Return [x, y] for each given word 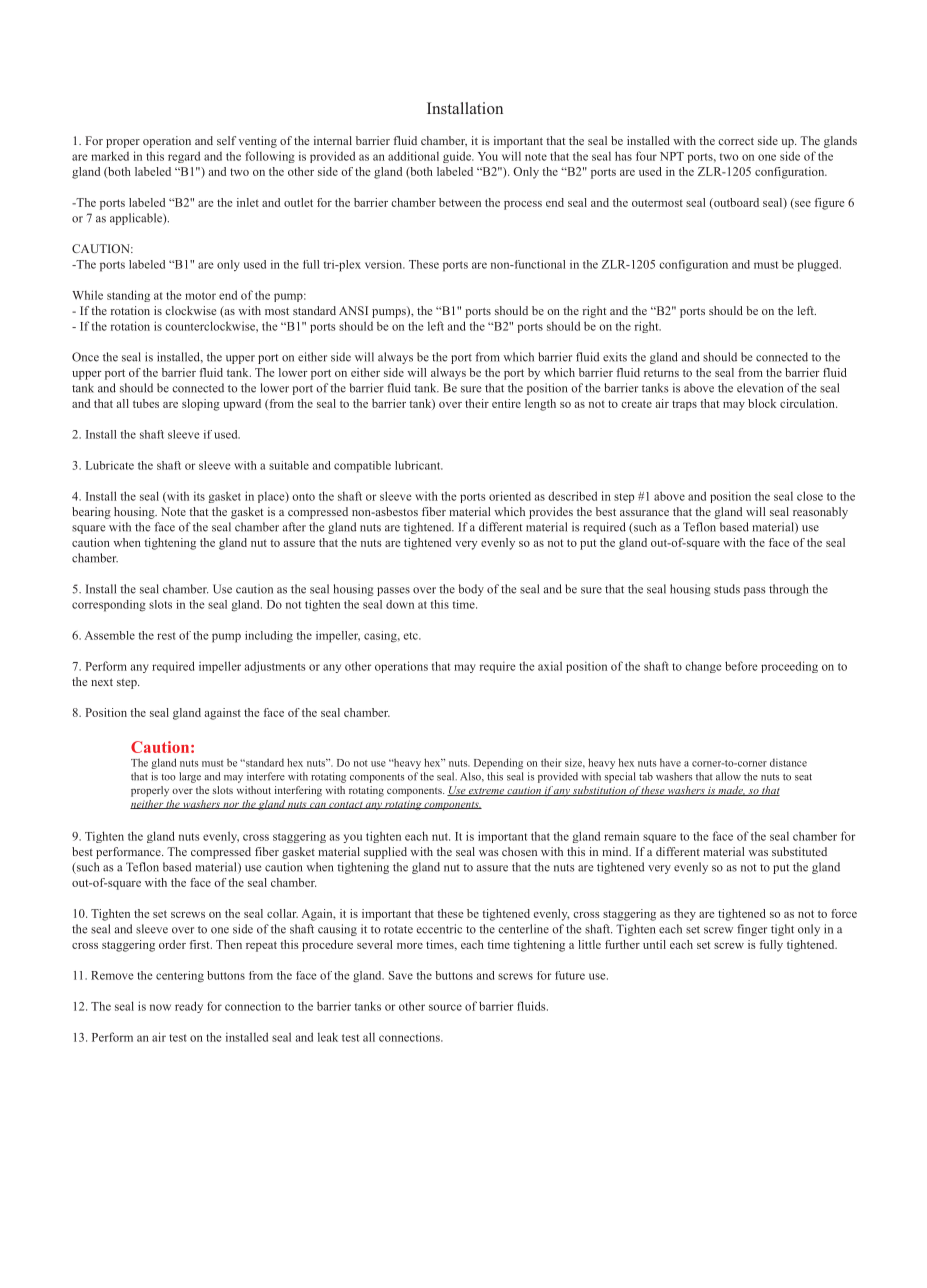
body [471, 590]
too [168, 777]
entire [506, 403]
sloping [201, 405]
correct [736, 141]
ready [189, 1007]
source [445, 1007]
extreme [486, 792]
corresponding [109, 606]
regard [184, 157]
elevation [760, 388]
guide [458, 157]
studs [727, 589]
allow [728, 776]
